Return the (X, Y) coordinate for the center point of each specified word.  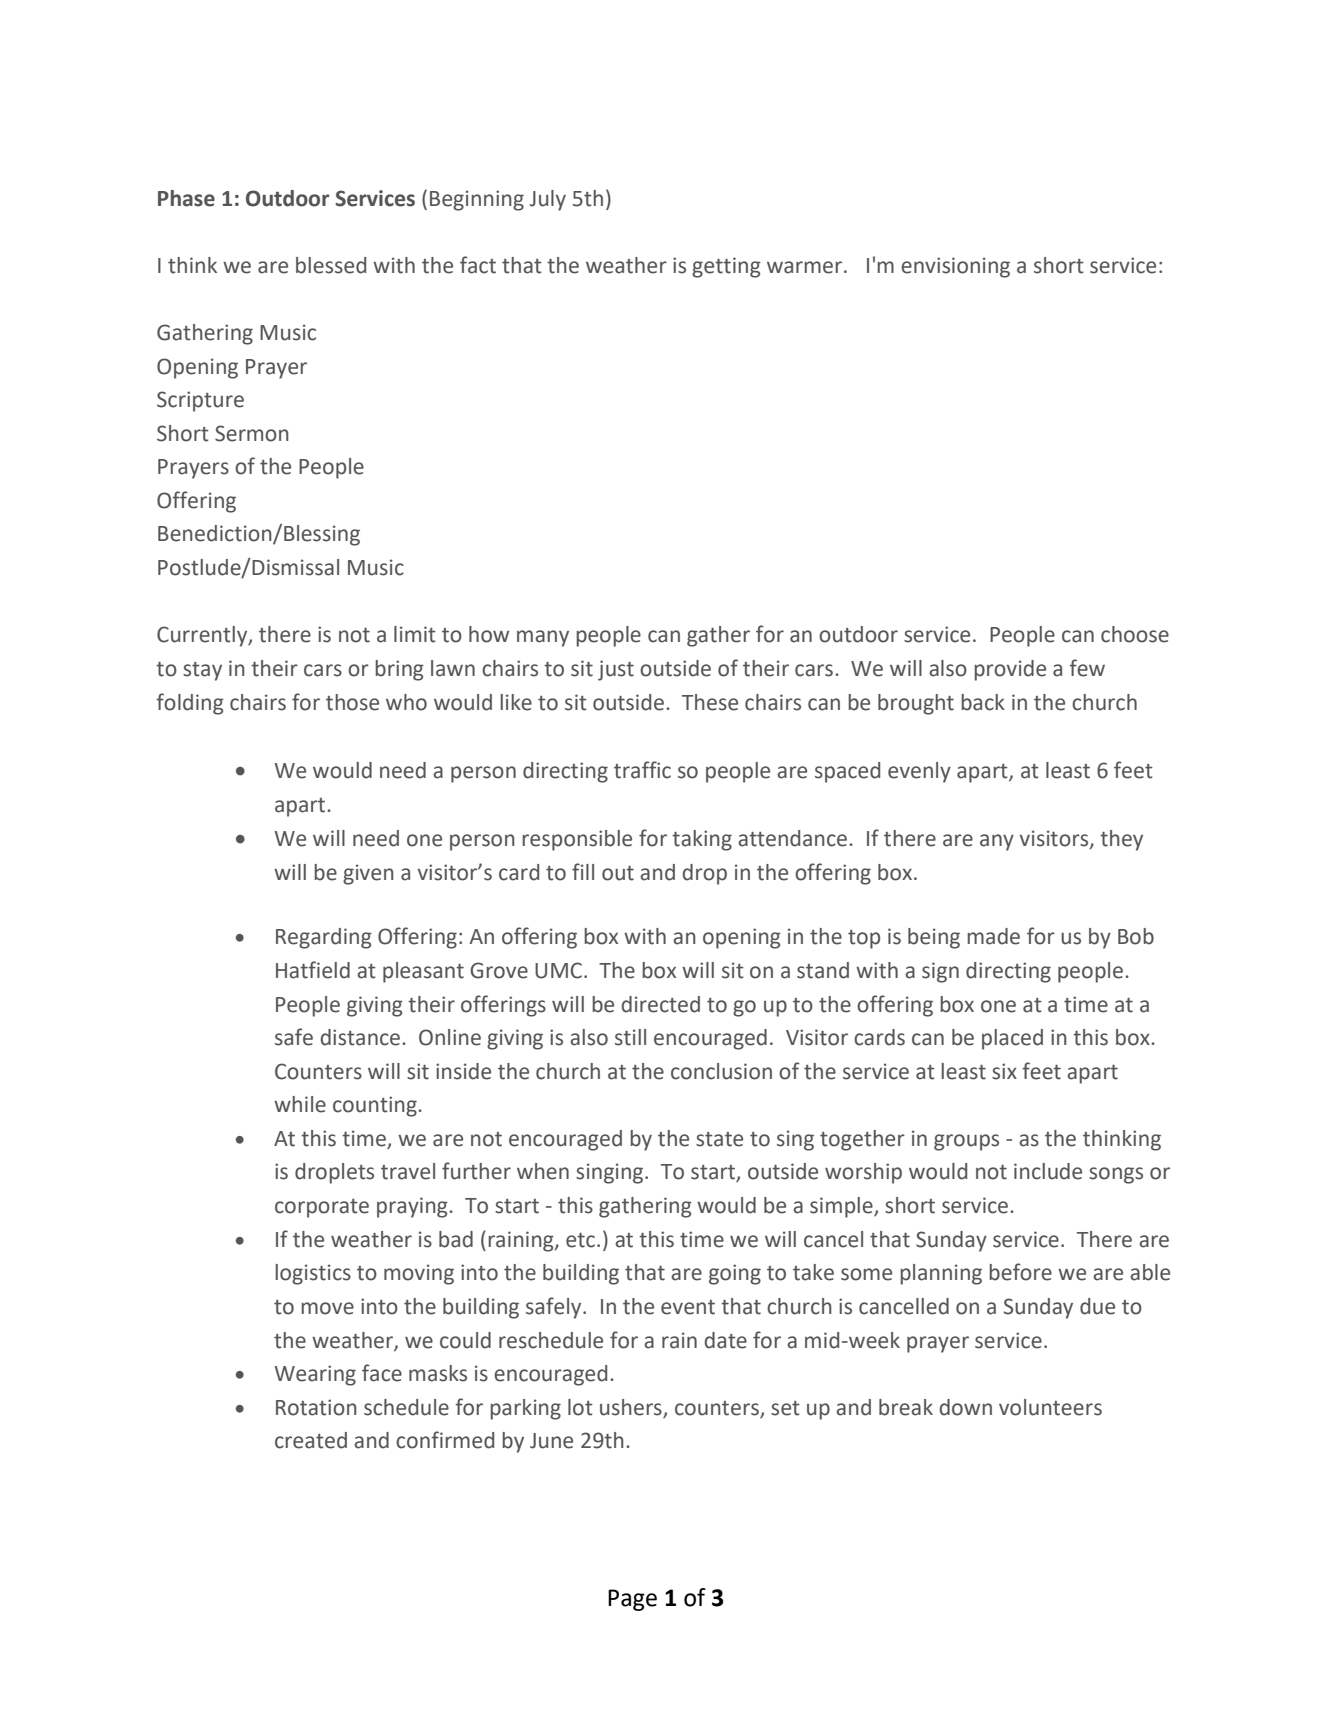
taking (702, 840)
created (311, 1440)
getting (726, 267)
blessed (331, 265)
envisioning (955, 267)
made (993, 936)
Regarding (324, 938)
